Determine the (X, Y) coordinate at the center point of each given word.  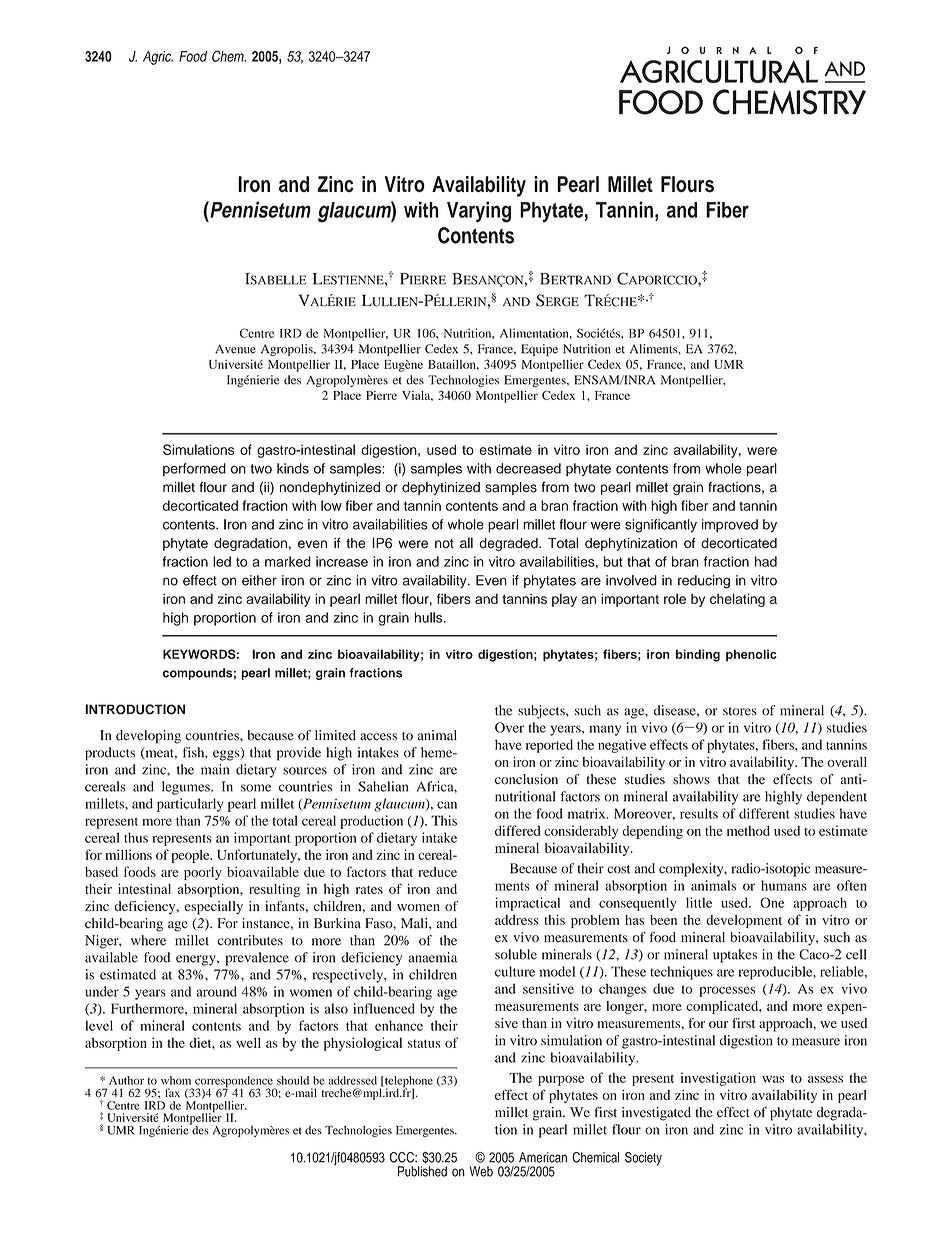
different (764, 813)
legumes (187, 788)
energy (197, 960)
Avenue (235, 349)
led (222, 561)
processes (727, 991)
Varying (479, 212)
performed (194, 469)
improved (730, 525)
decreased (528, 468)
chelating (737, 600)
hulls (430, 617)
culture (515, 971)
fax (172, 1092)
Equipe (539, 350)
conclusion (526, 779)
